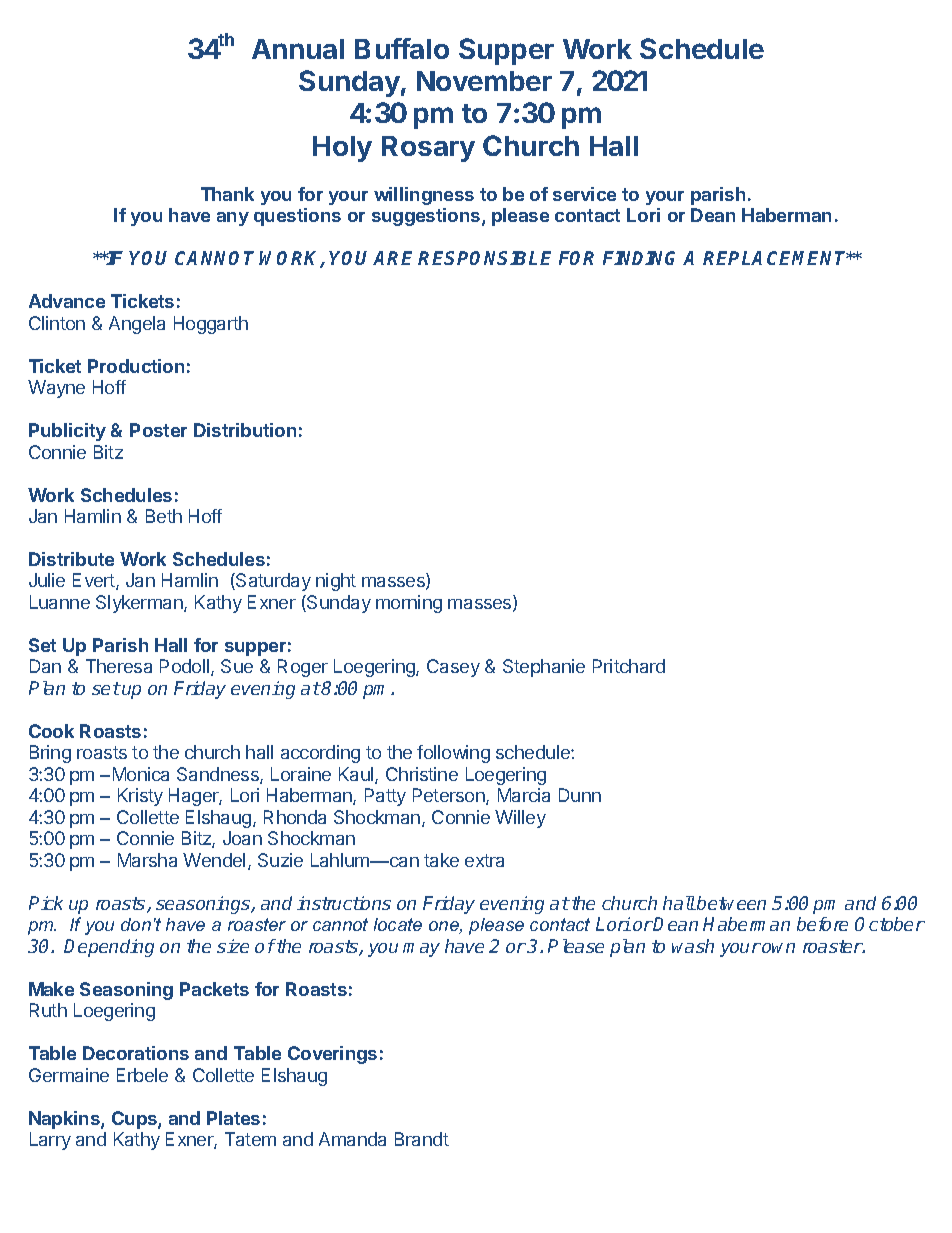 Image resolution: width=952 pixels, height=1233 pixels. What do you see at coordinates (136, 1053) in the screenshot?
I see `Decorations` at bounding box center [136, 1053].
